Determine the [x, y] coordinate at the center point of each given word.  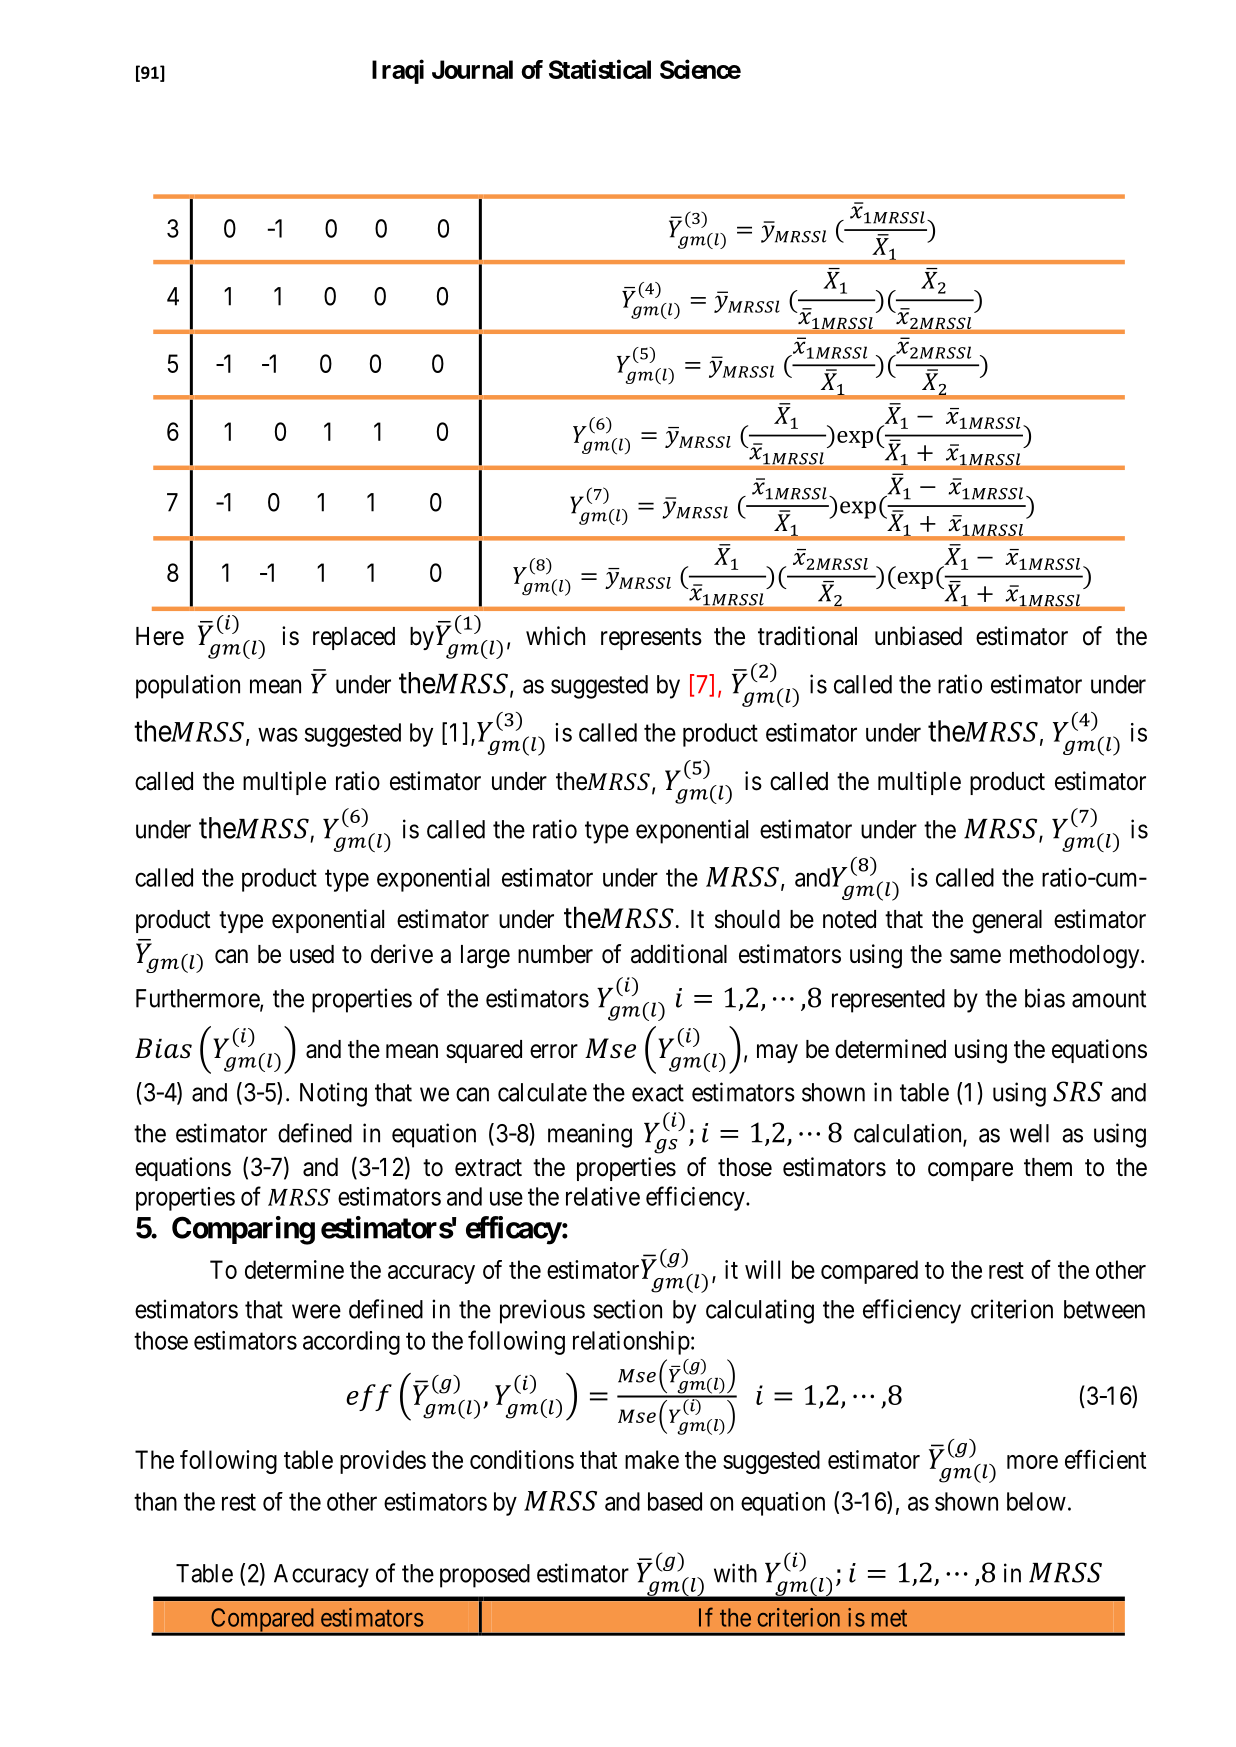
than [155, 1501]
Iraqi [398, 71]
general [1007, 922]
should [747, 919]
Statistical [600, 69]
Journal [472, 69]
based [675, 1501]
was [278, 735]
